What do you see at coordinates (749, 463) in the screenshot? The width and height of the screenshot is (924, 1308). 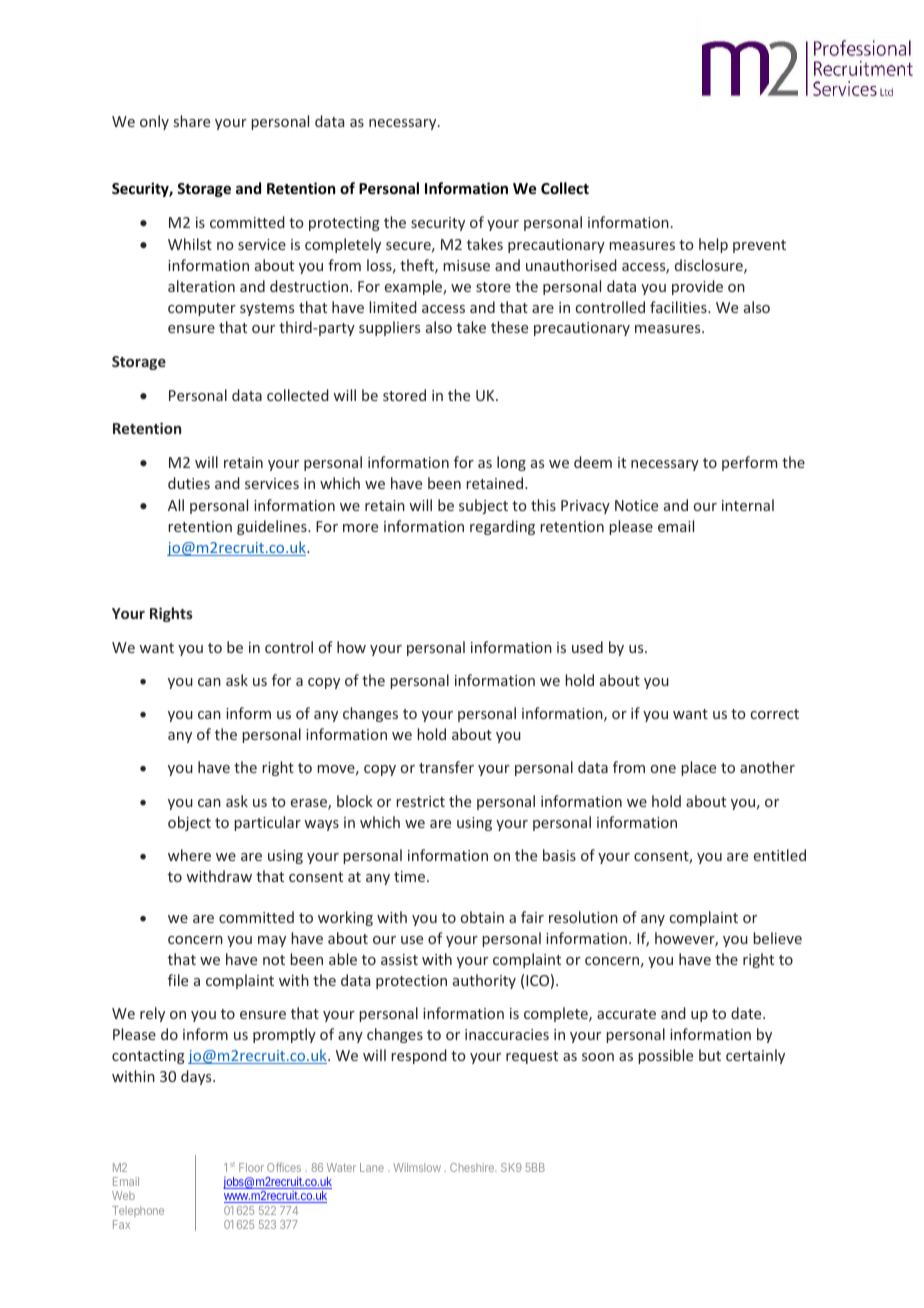 I see `perform` at bounding box center [749, 463].
